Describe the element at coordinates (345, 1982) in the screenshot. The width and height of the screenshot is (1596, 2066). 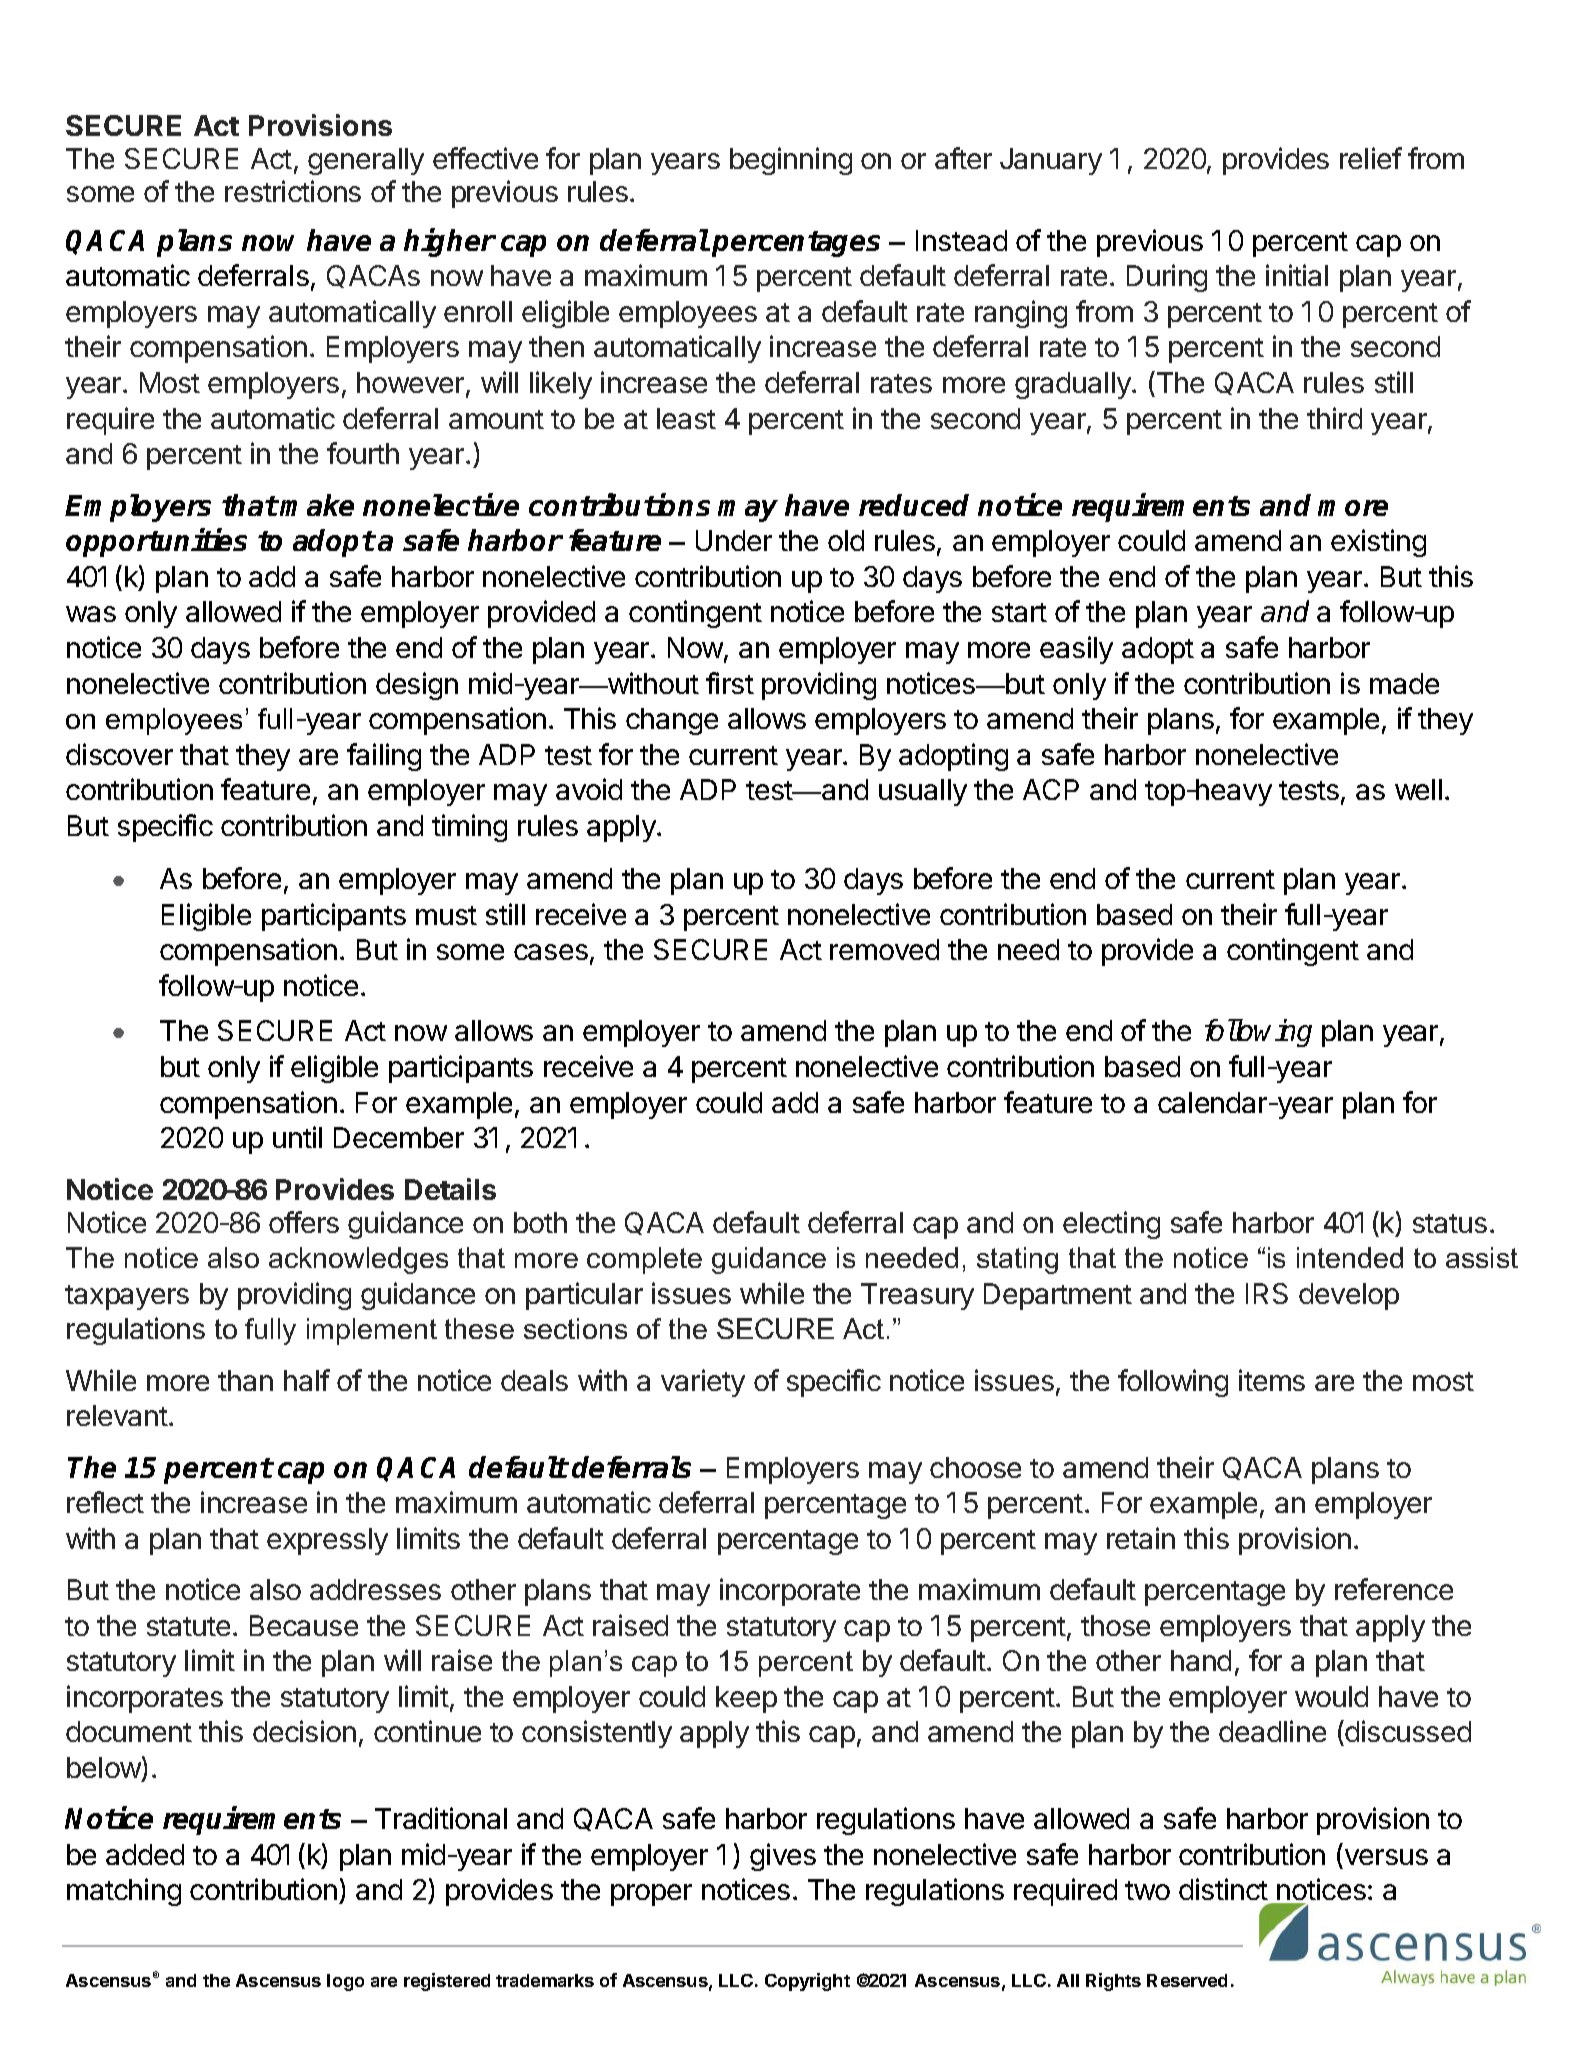
I see `logo` at that location.
